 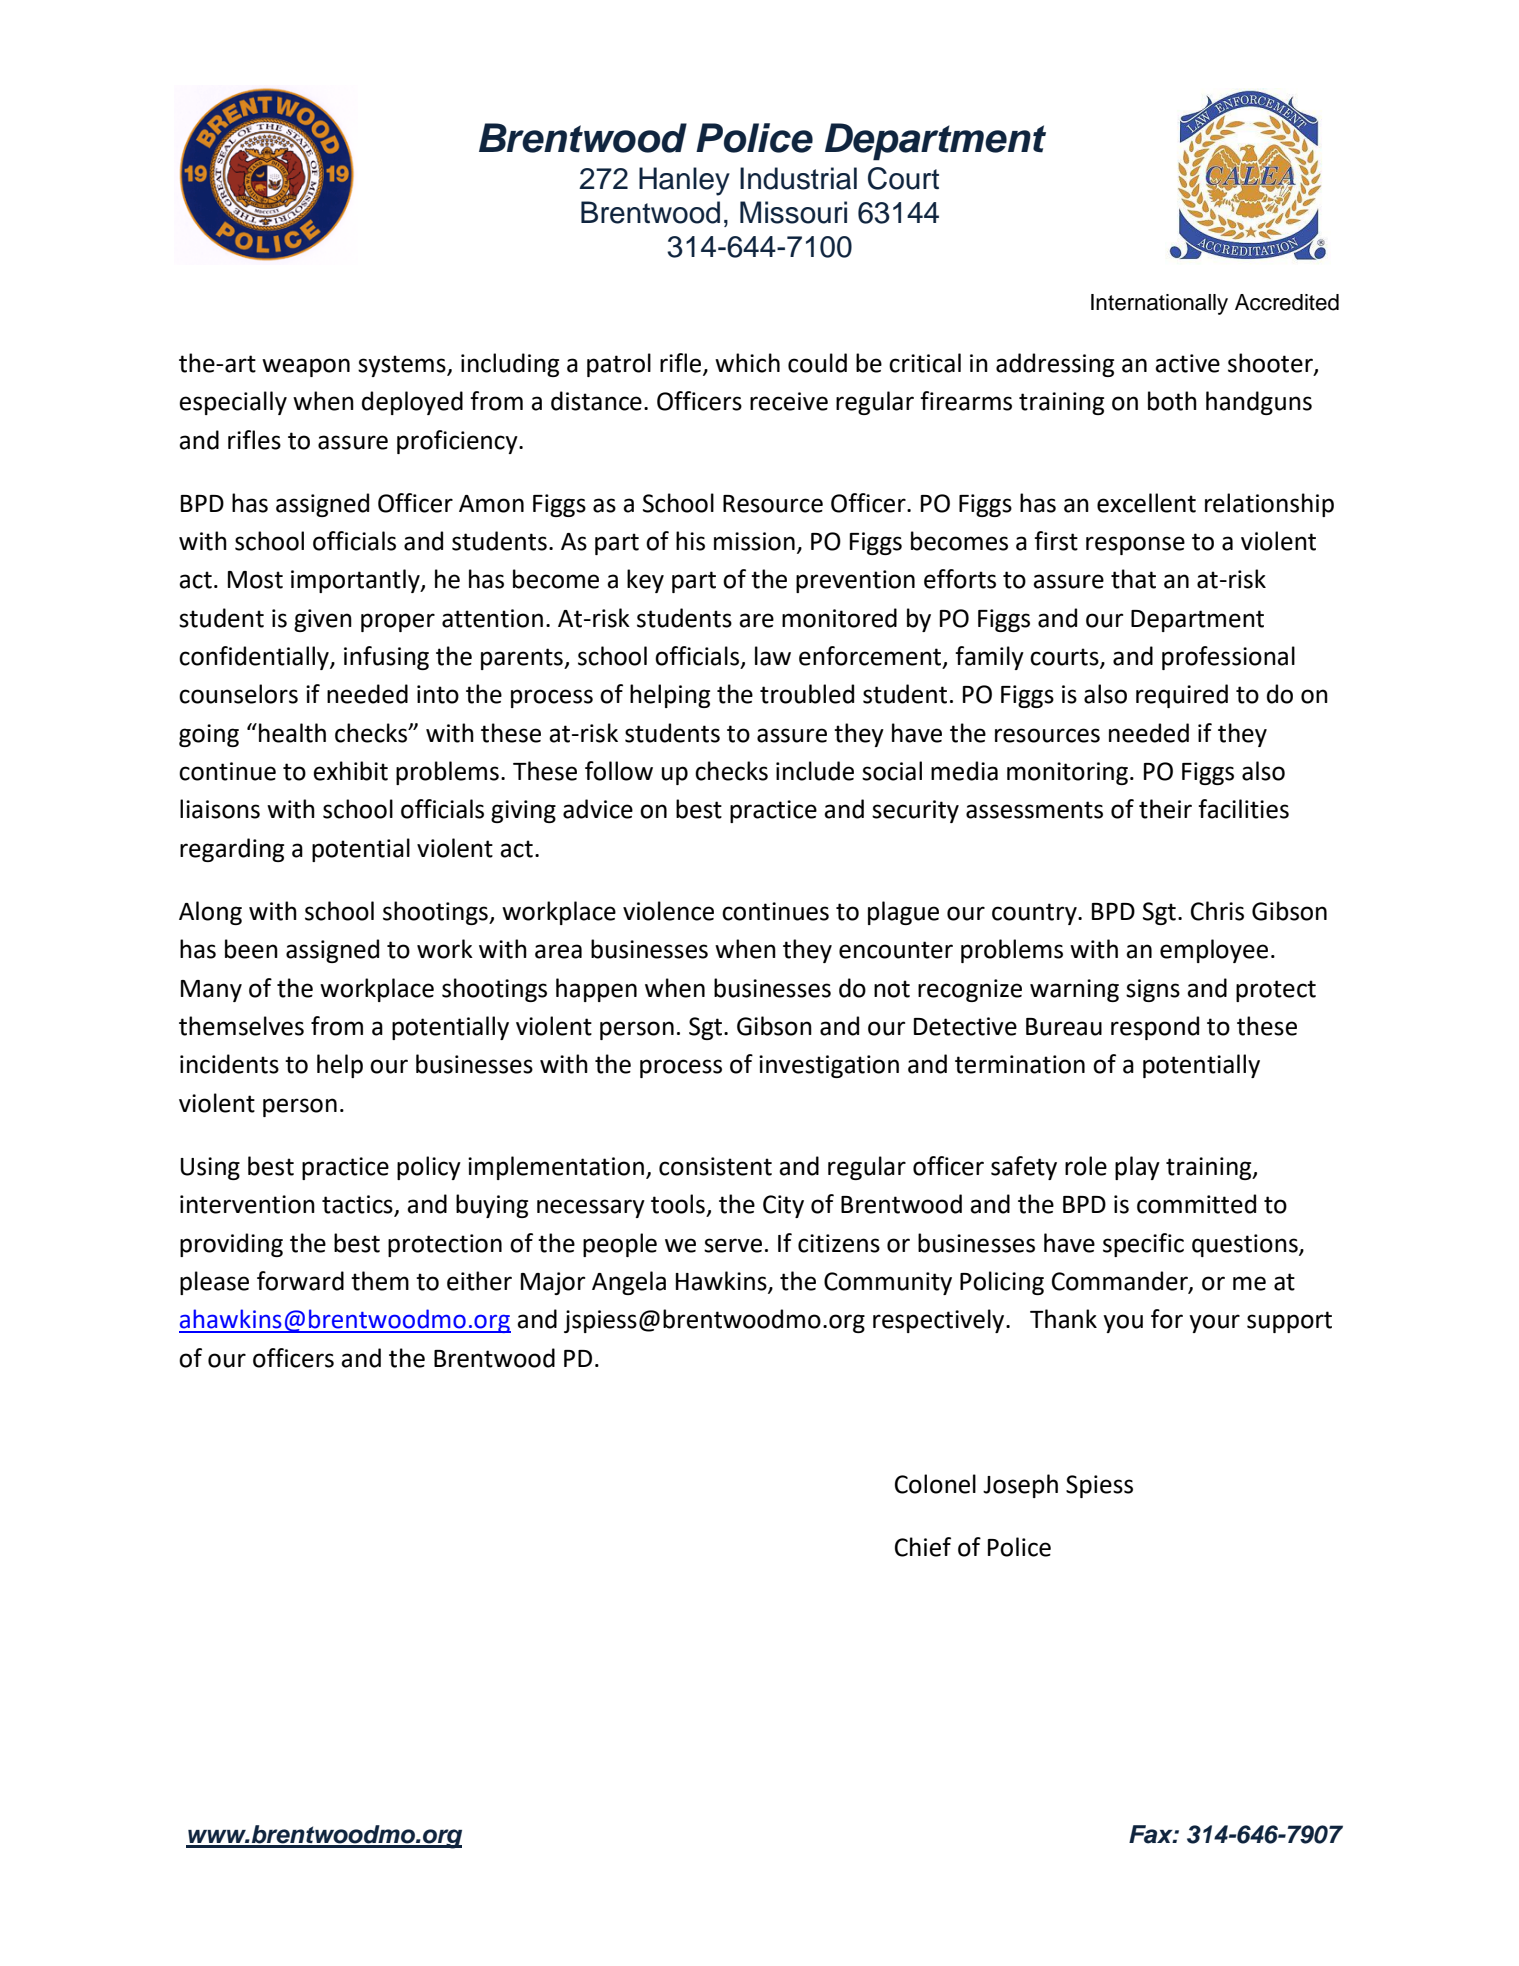 What do you see at coordinates (1159, 304) in the page?
I see `Internationally` at bounding box center [1159, 304].
